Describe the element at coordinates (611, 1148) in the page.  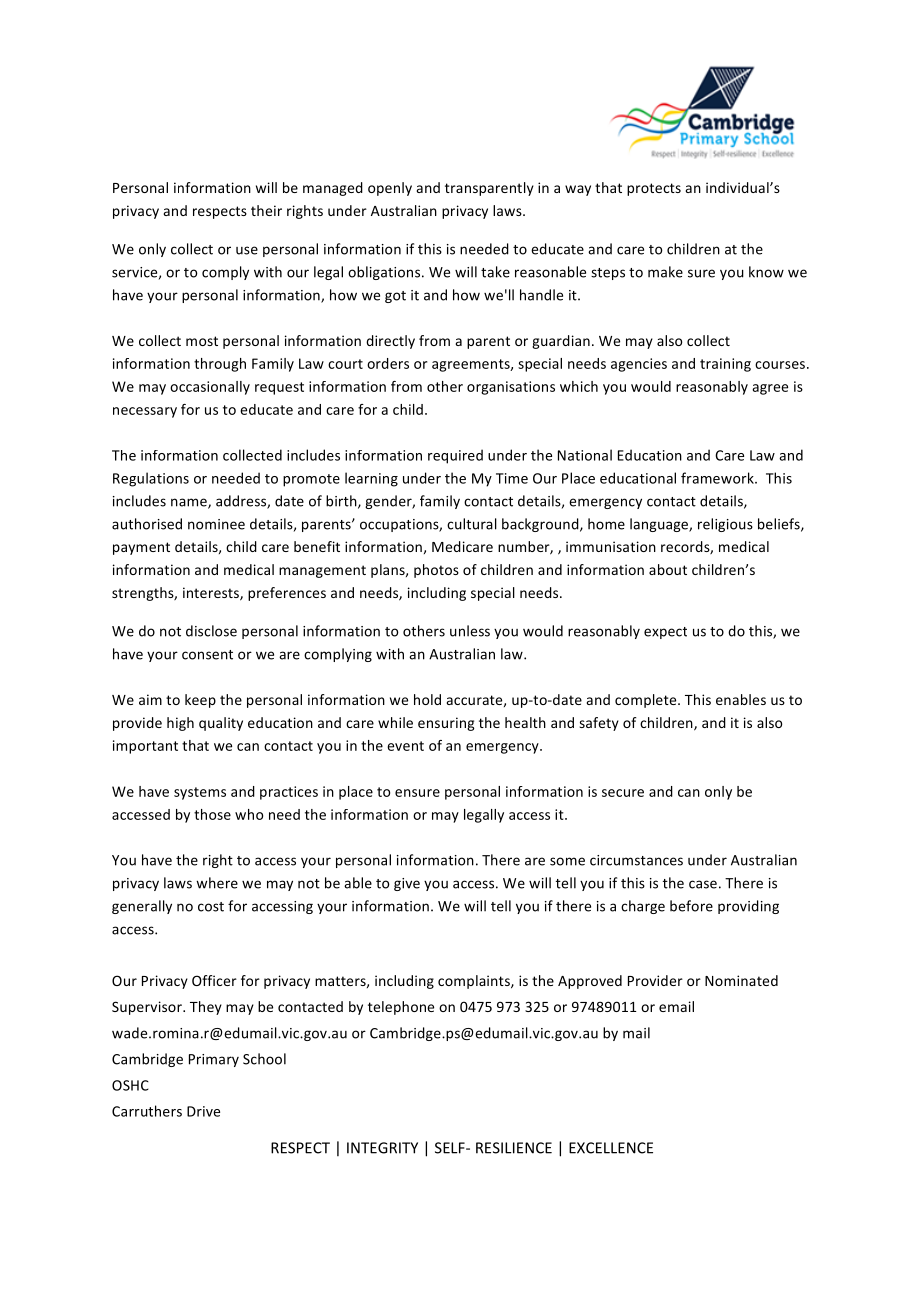
I see `EXCELLENCE` at that location.
